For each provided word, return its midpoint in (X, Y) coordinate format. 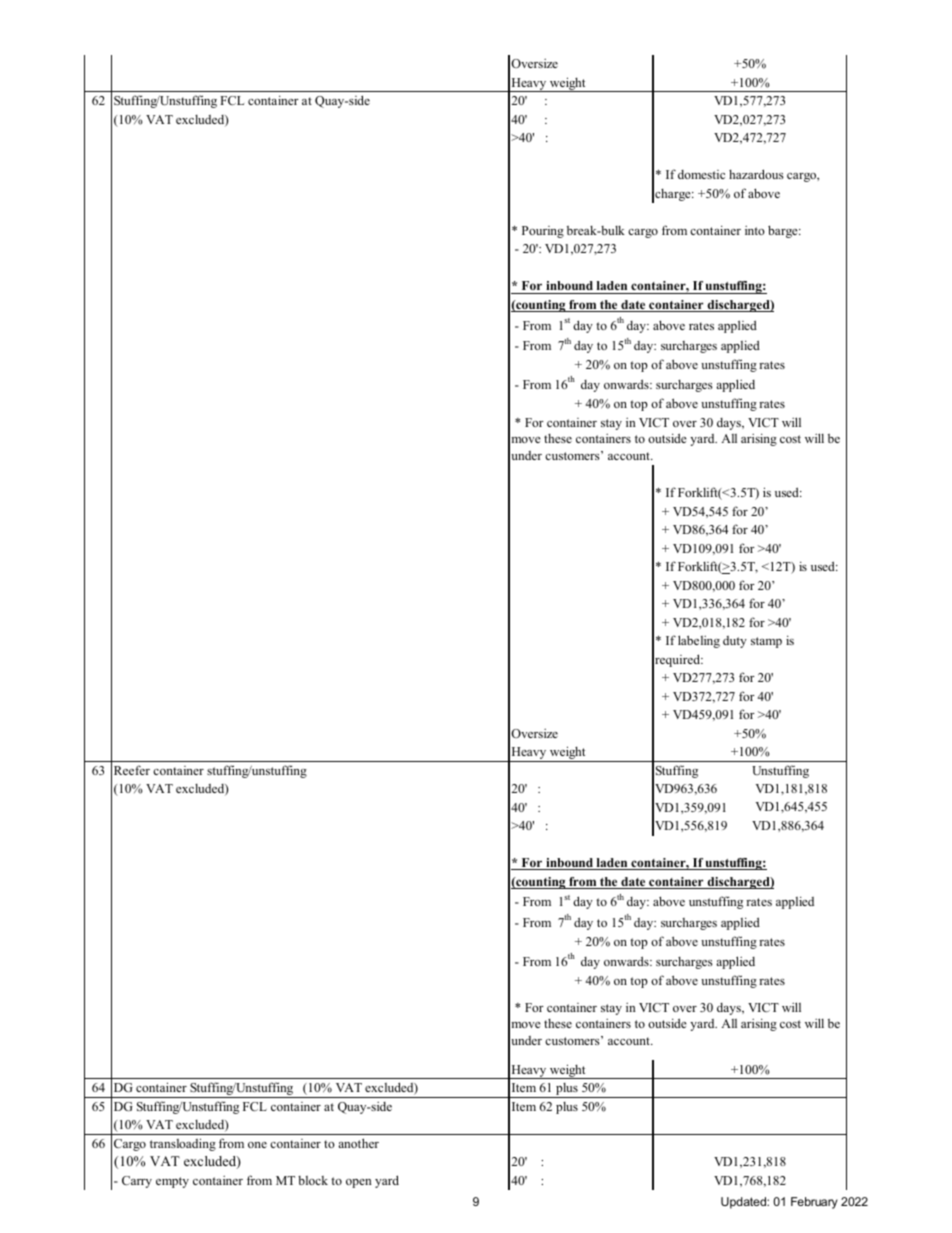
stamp (766, 642)
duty (735, 642)
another (358, 1143)
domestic (701, 174)
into (755, 230)
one (257, 1145)
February (814, 1203)
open (359, 1183)
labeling (699, 641)
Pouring (543, 232)
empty (172, 1182)
